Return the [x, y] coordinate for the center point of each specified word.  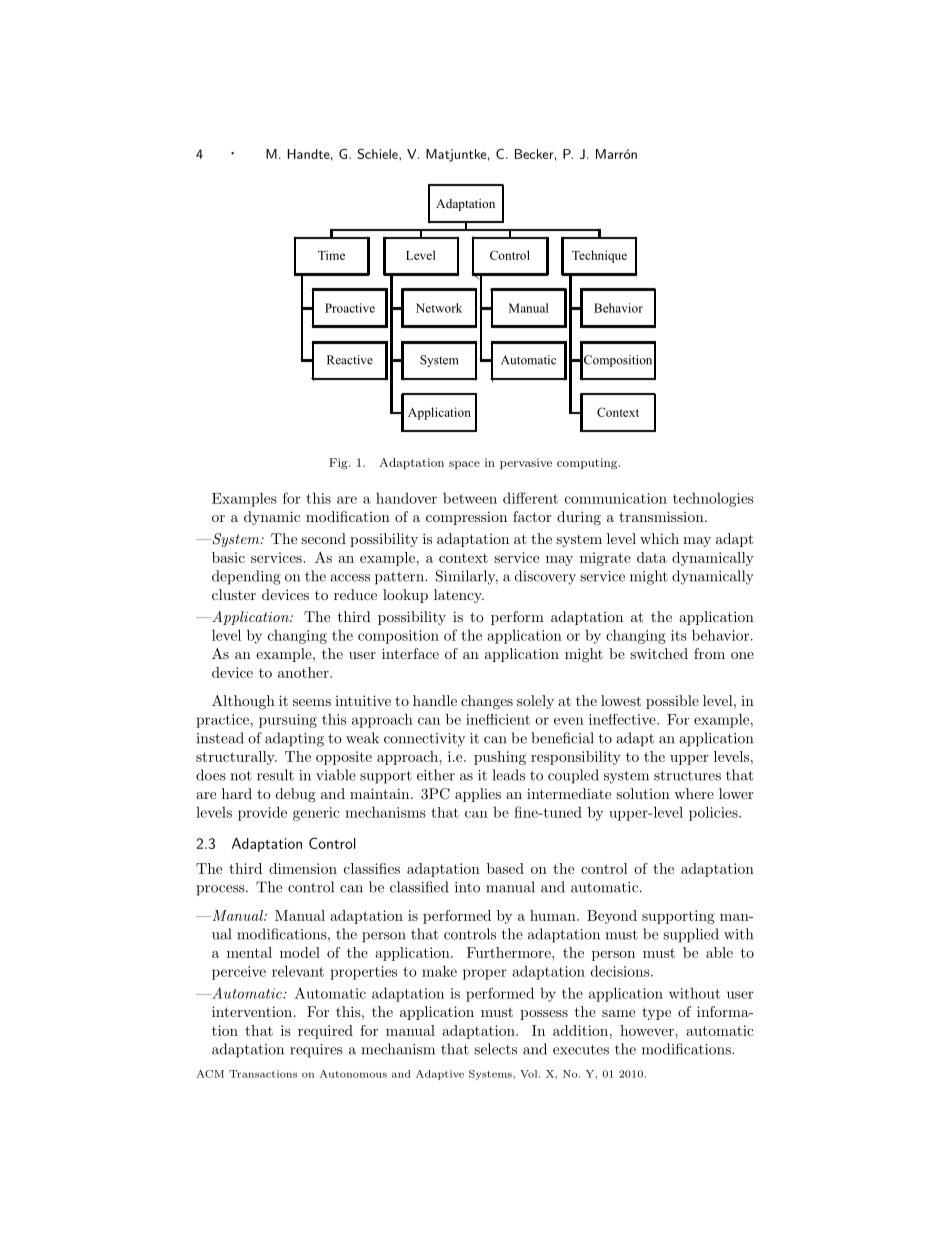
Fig [339, 464]
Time [331, 255]
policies [714, 813]
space [464, 465]
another [304, 672]
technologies [713, 500]
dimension [303, 868]
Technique [599, 256]
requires [316, 1051]
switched [659, 653]
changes [487, 702]
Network [439, 308]
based [505, 868]
